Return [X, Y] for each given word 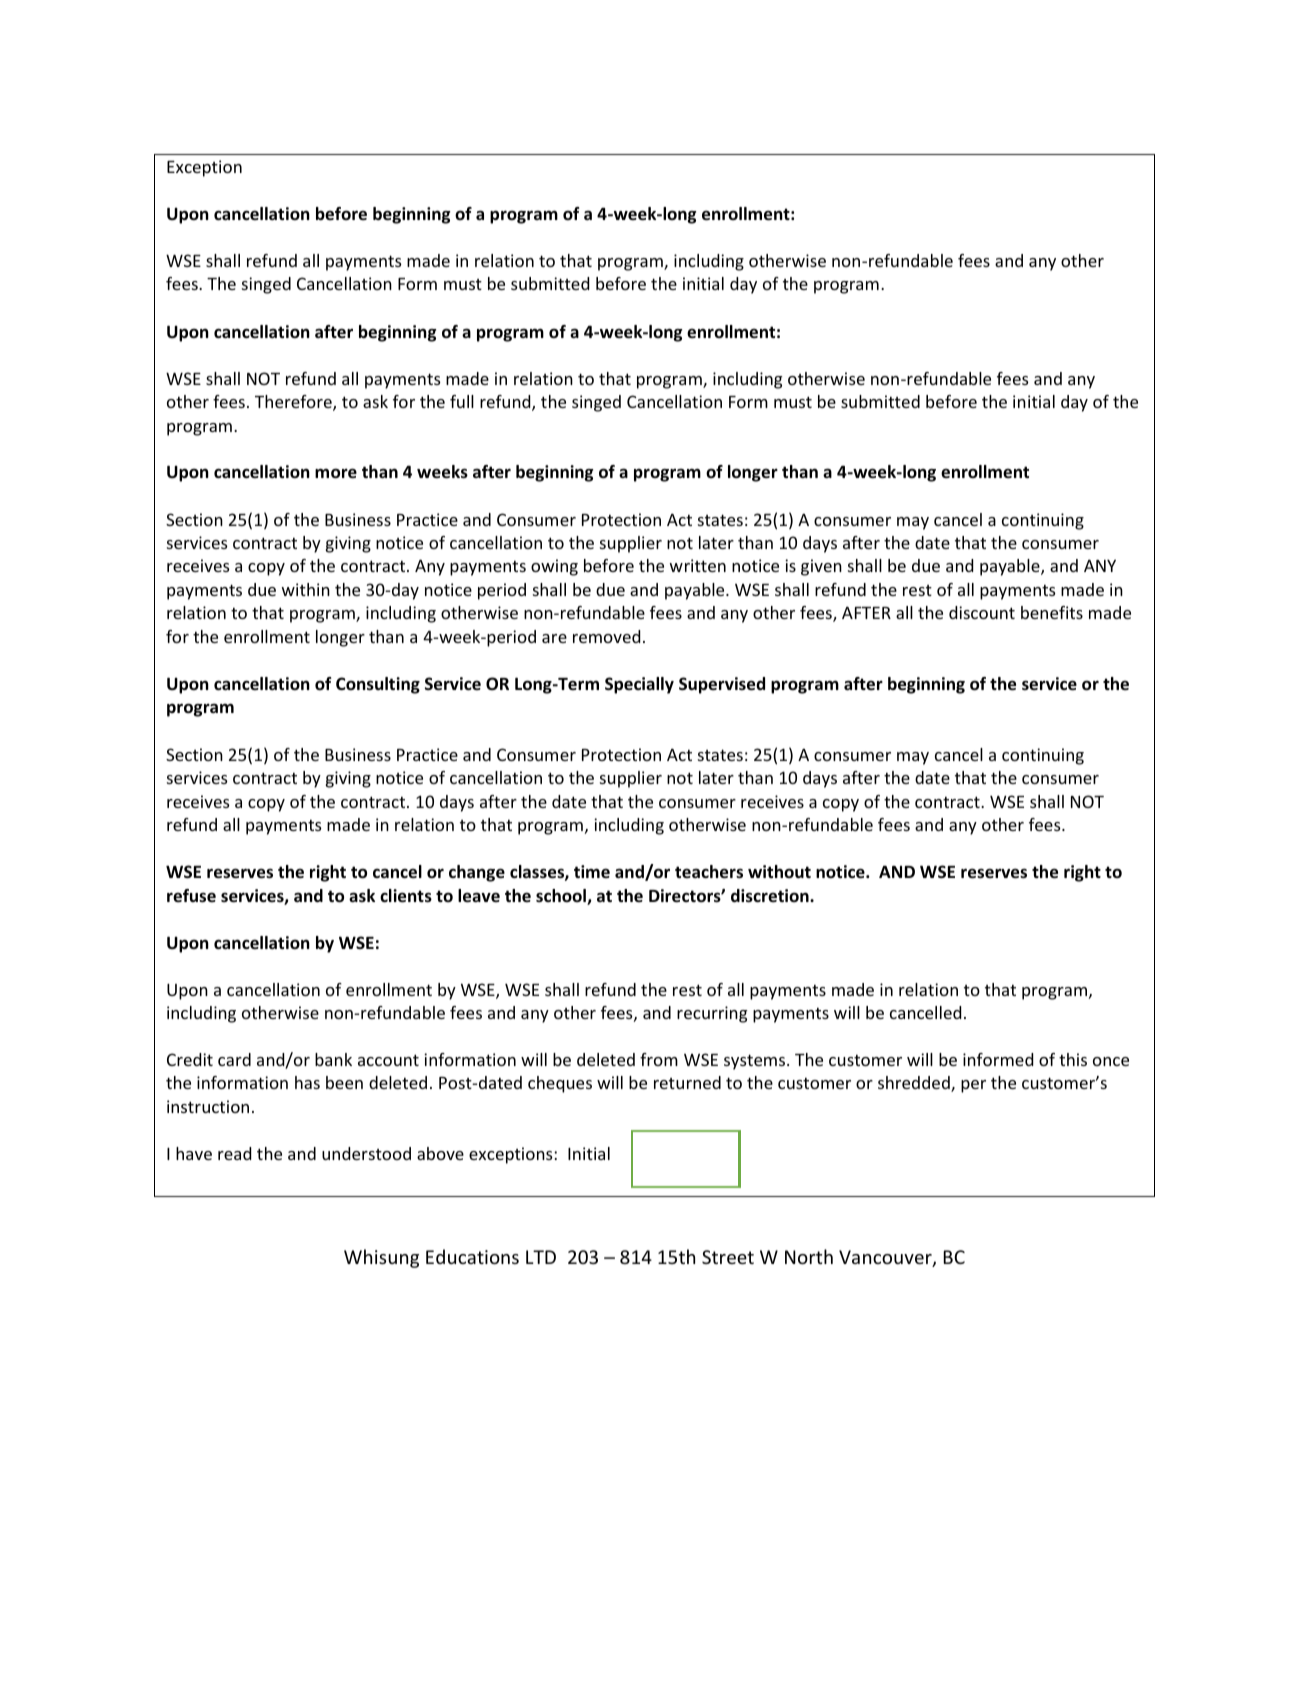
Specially [639, 685]
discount [982, 612]
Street [728, 1257]
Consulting [378, 685]
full [462, 401]
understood [366, 1153]
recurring [712, 1014]
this [1073, 1059]
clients [406, 896]
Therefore [294, 403]
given [821, 567]
